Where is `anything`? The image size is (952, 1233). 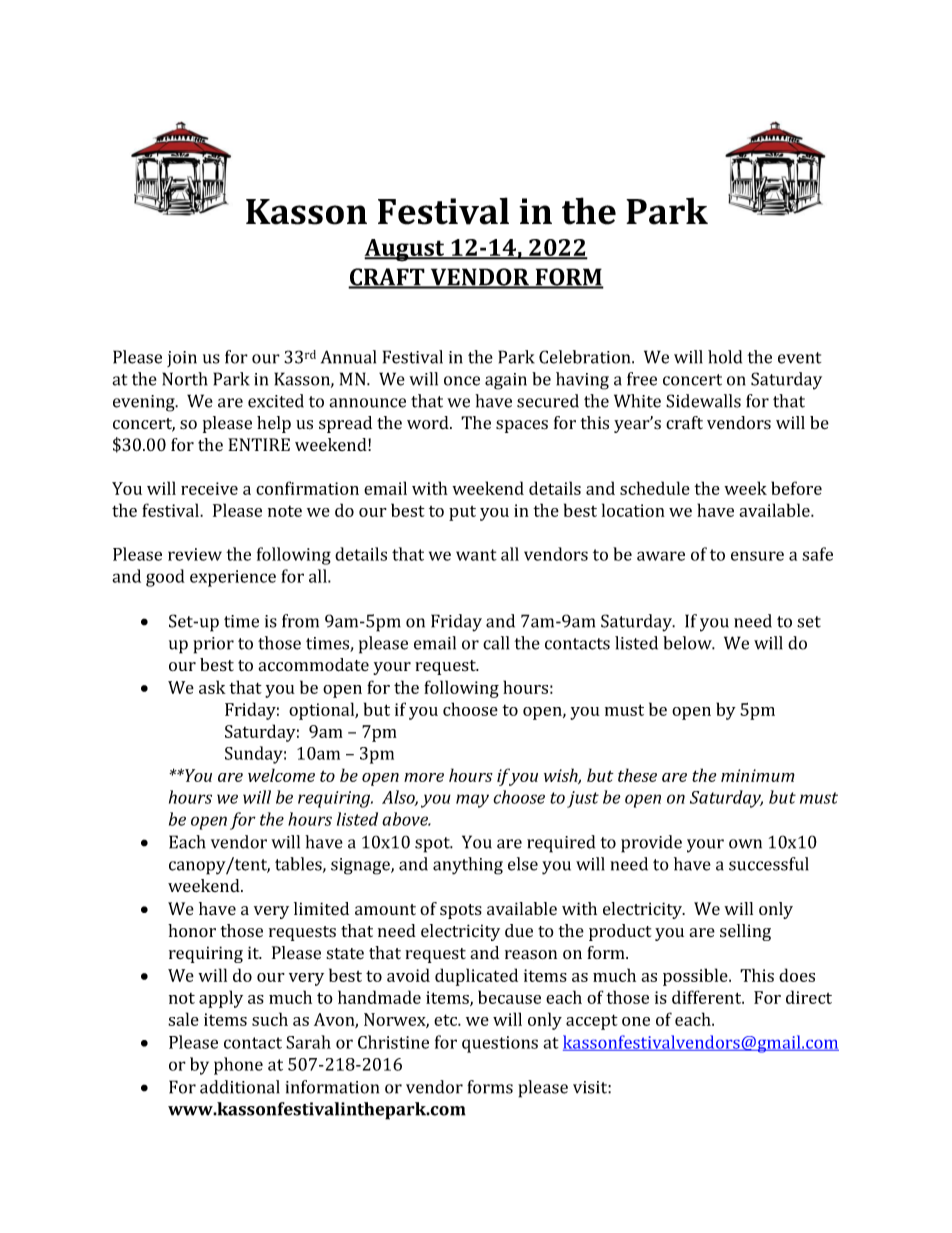 anything is located at coordinates (468, 866).
